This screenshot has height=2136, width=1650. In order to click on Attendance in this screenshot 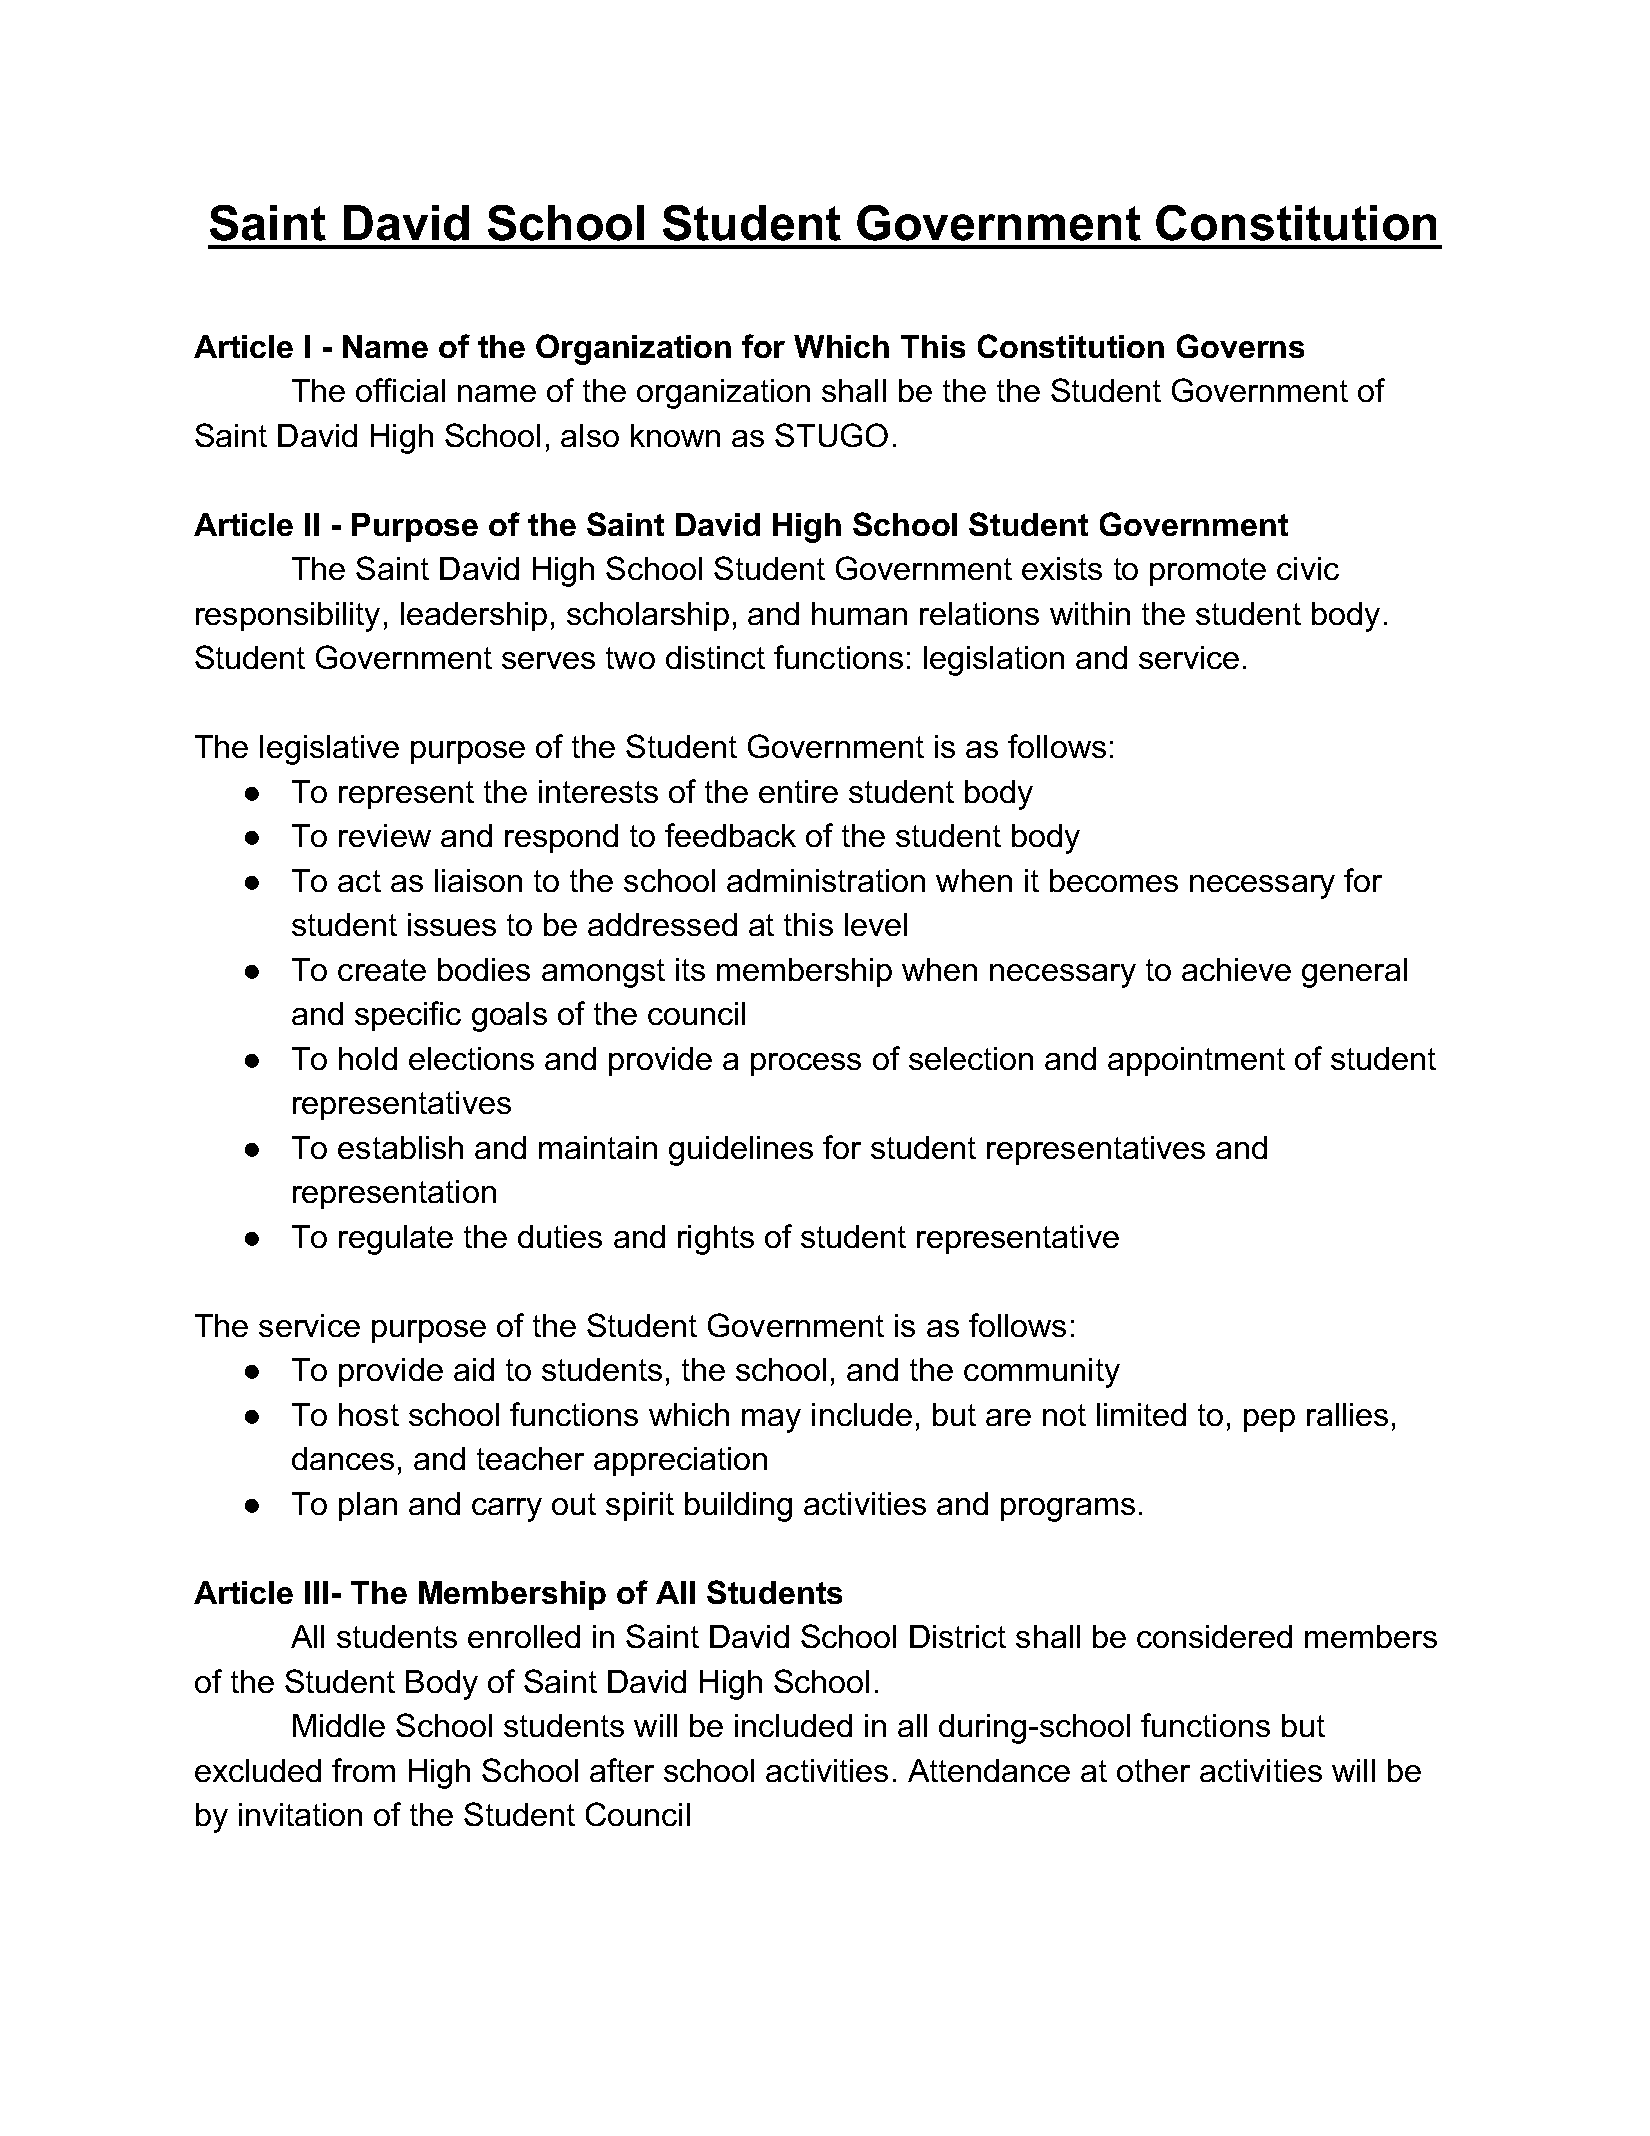, I will do `click(989, 1770)`.
